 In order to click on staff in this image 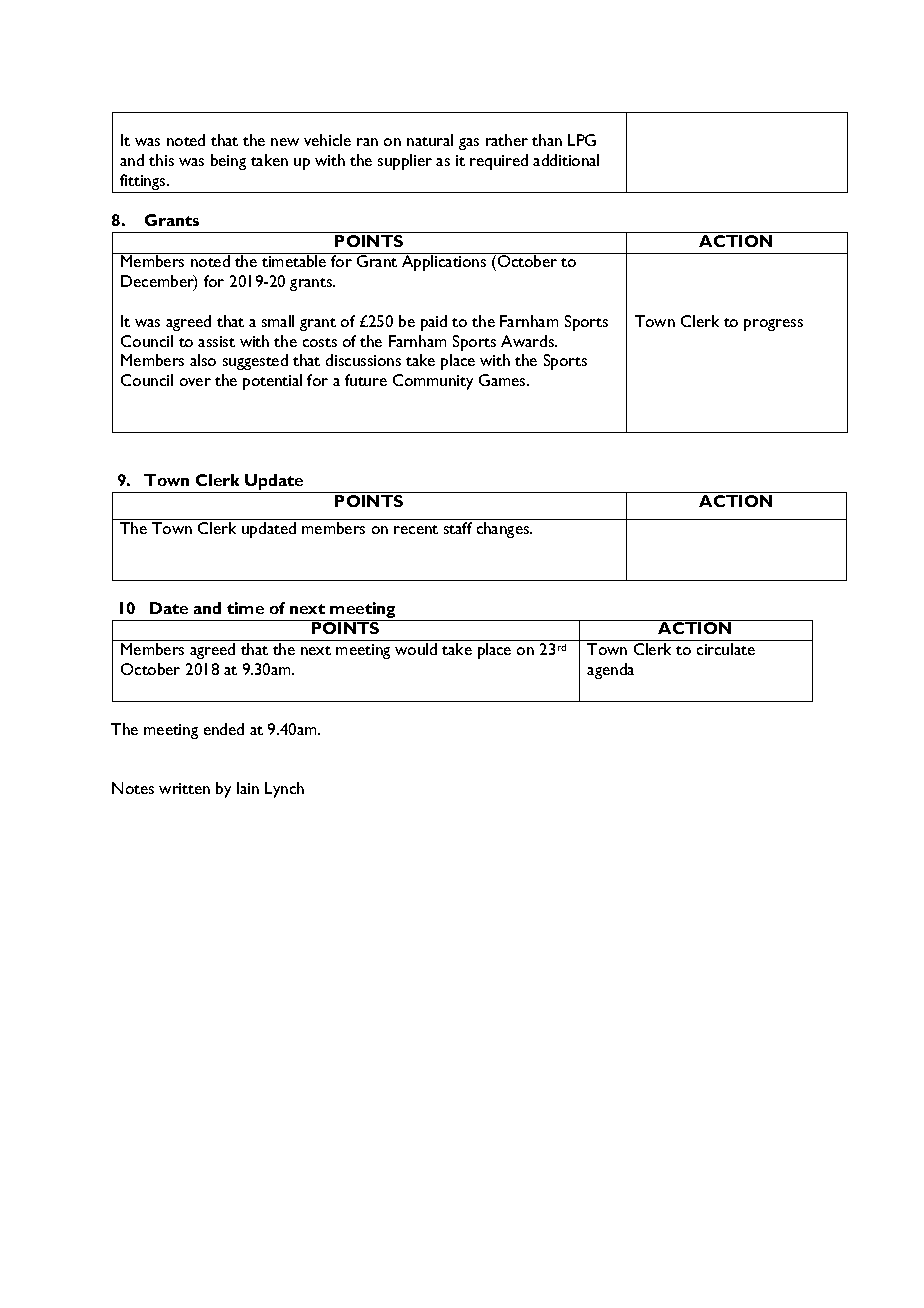, I will do `click(458, 528)`.
